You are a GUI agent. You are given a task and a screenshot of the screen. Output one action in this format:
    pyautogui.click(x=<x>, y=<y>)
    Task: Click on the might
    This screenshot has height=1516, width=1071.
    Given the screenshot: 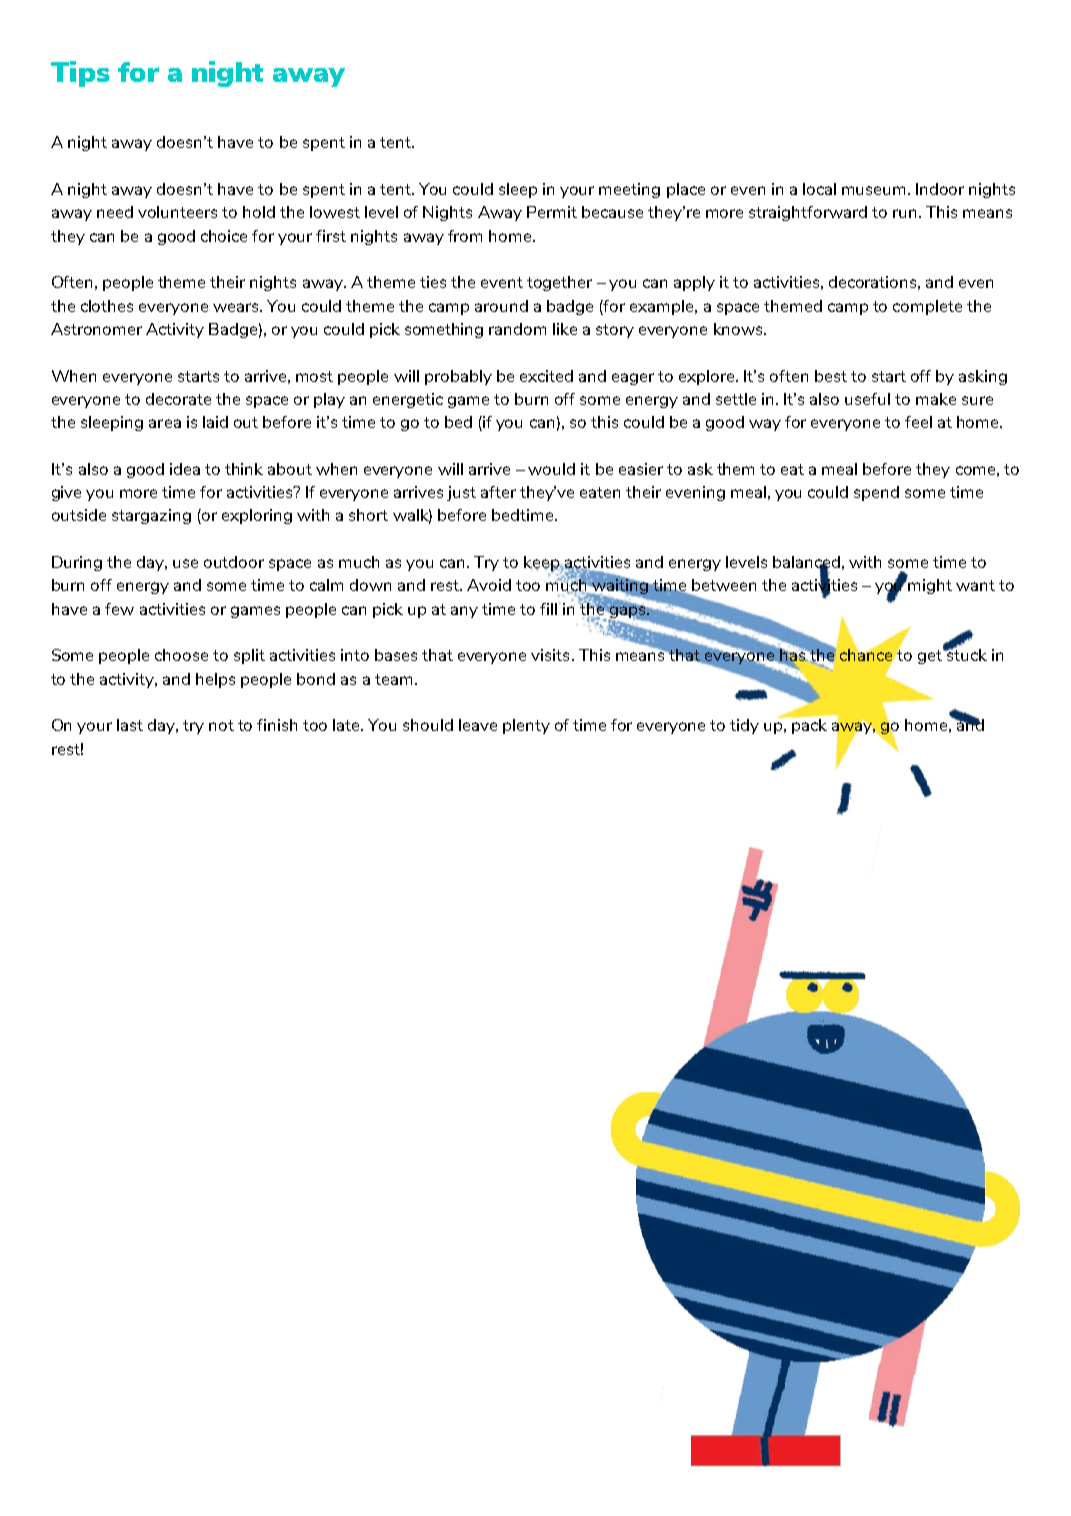 What is the action you would take?
    pyautogui.click(x=930, y=586)
